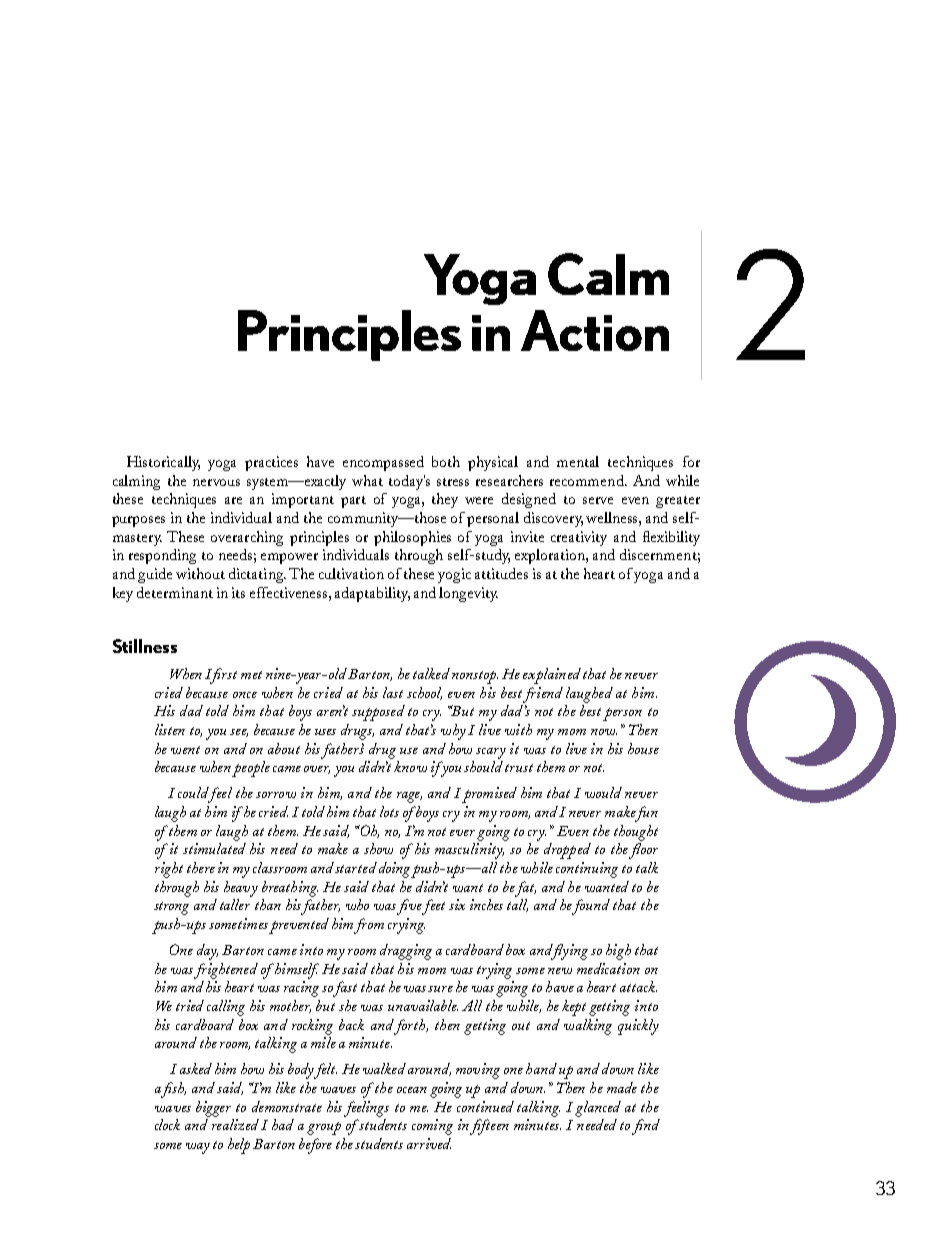  What do you see at coordinates (598, 1109) in the document?
I see `glanced` at bounding box center [598, 1109].
